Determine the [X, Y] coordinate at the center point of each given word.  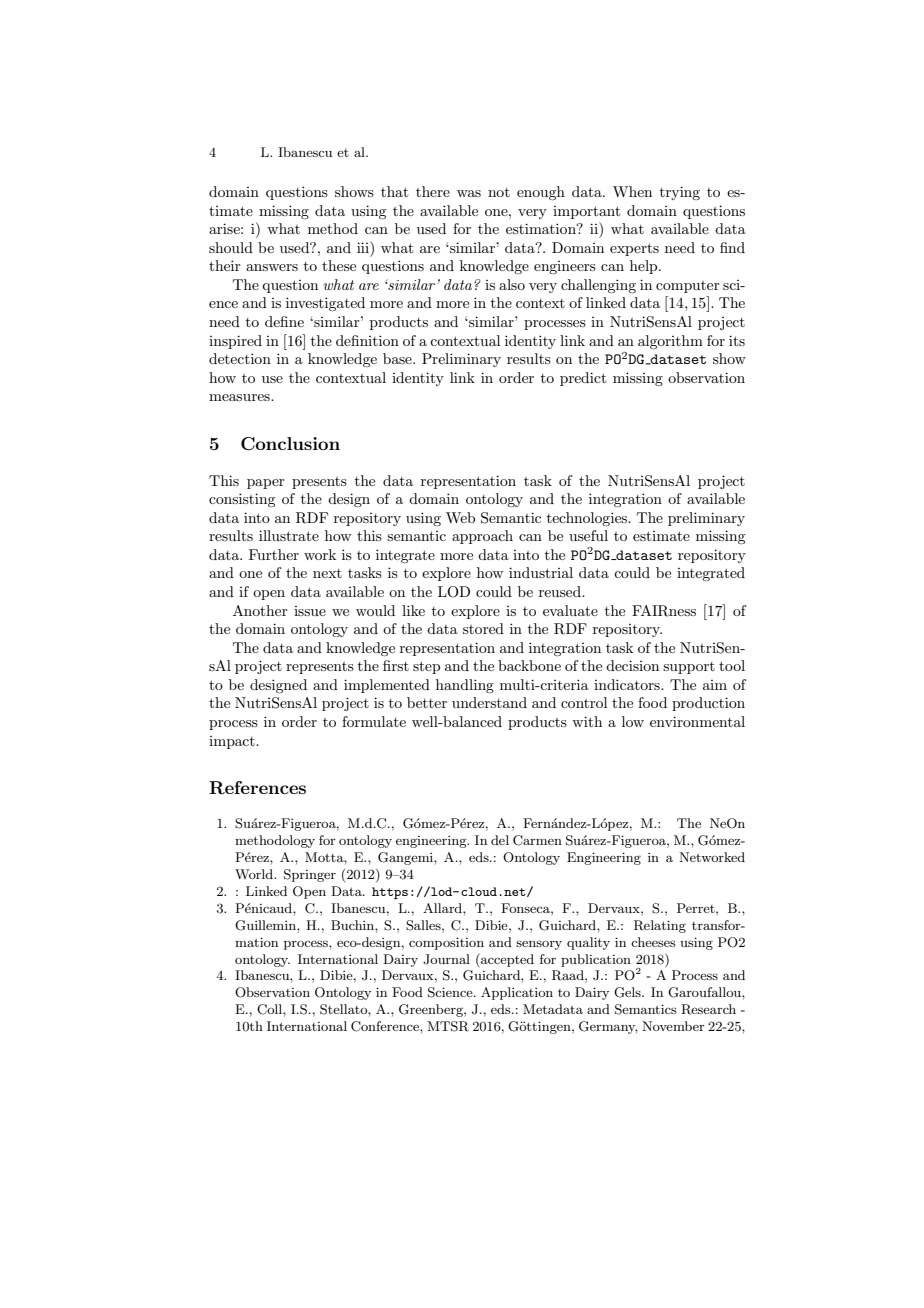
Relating [660, 926]
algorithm [670, 342]
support [689, 668]
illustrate [289, 535]
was [469, 193]
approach [482, 537]
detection [240, 358]
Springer [310, 875]
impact [233, 742]
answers [272, 267]
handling [465, 686]
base [398, 358]
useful [588, 535]
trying [680, 193]
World [255, 874]
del [500, 840]
